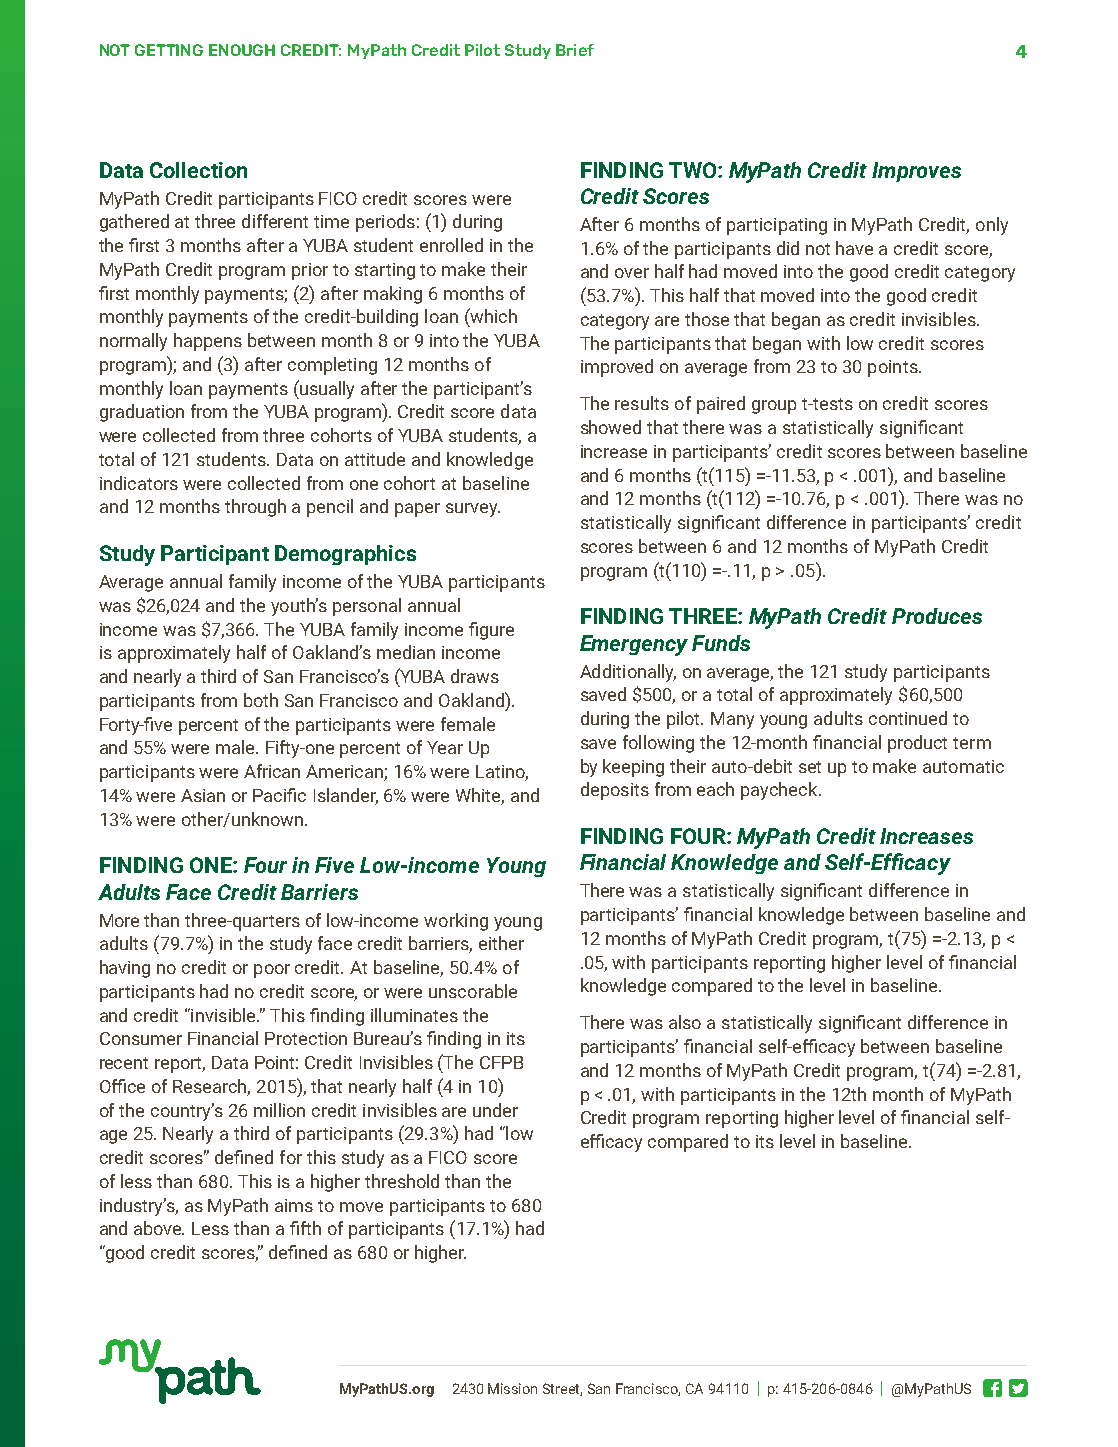 The height and width of the document is (1447, 1118). Describe the element at coordinates (562, 1389) in the document. I see `Street` at that location.
